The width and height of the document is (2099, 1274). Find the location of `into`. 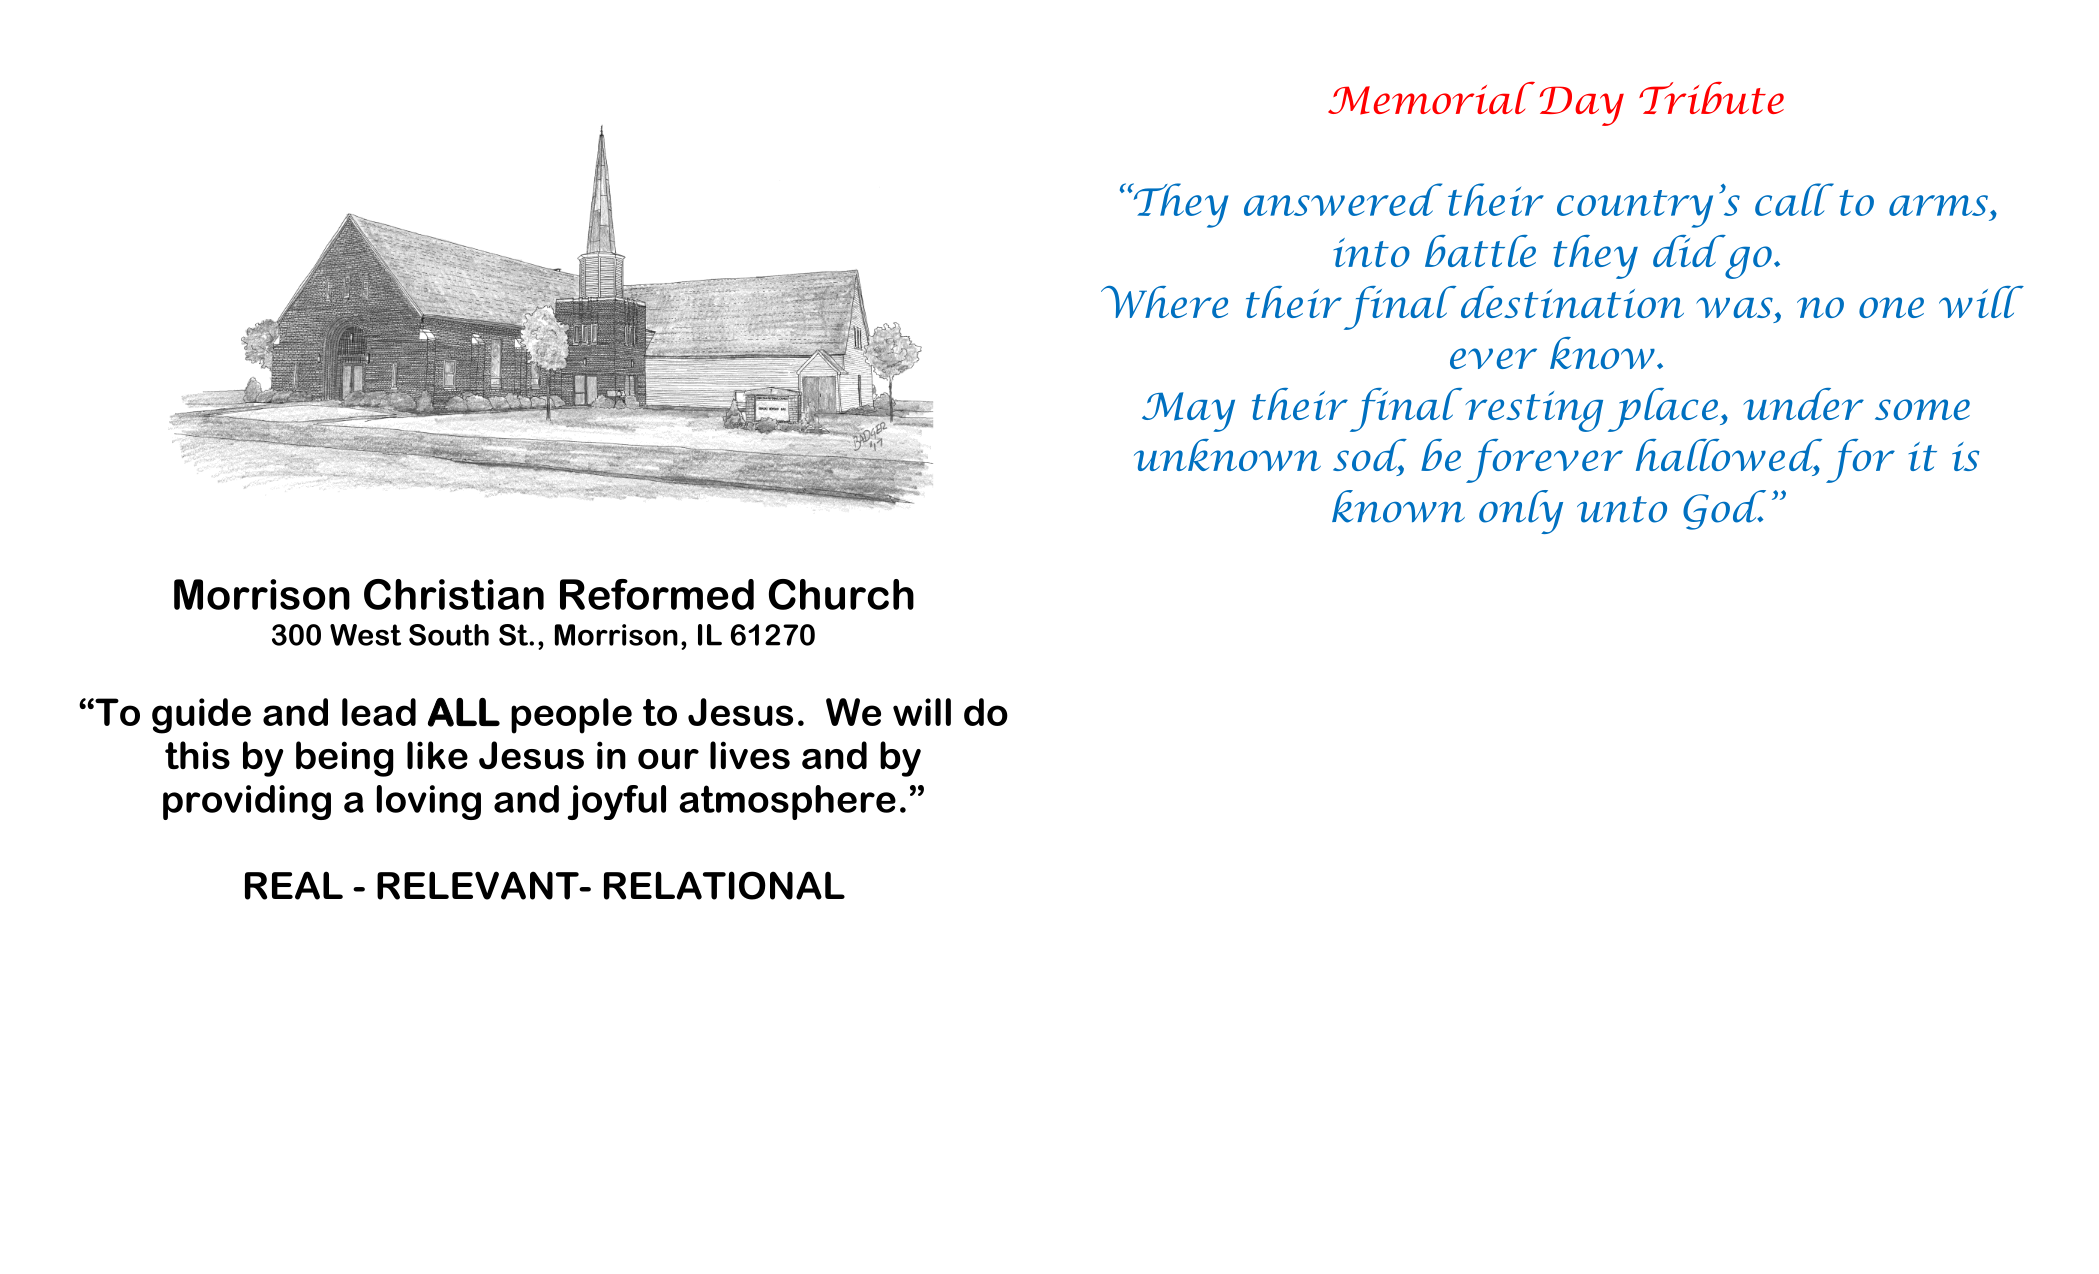

into is located at coordinates (1371, 252).
